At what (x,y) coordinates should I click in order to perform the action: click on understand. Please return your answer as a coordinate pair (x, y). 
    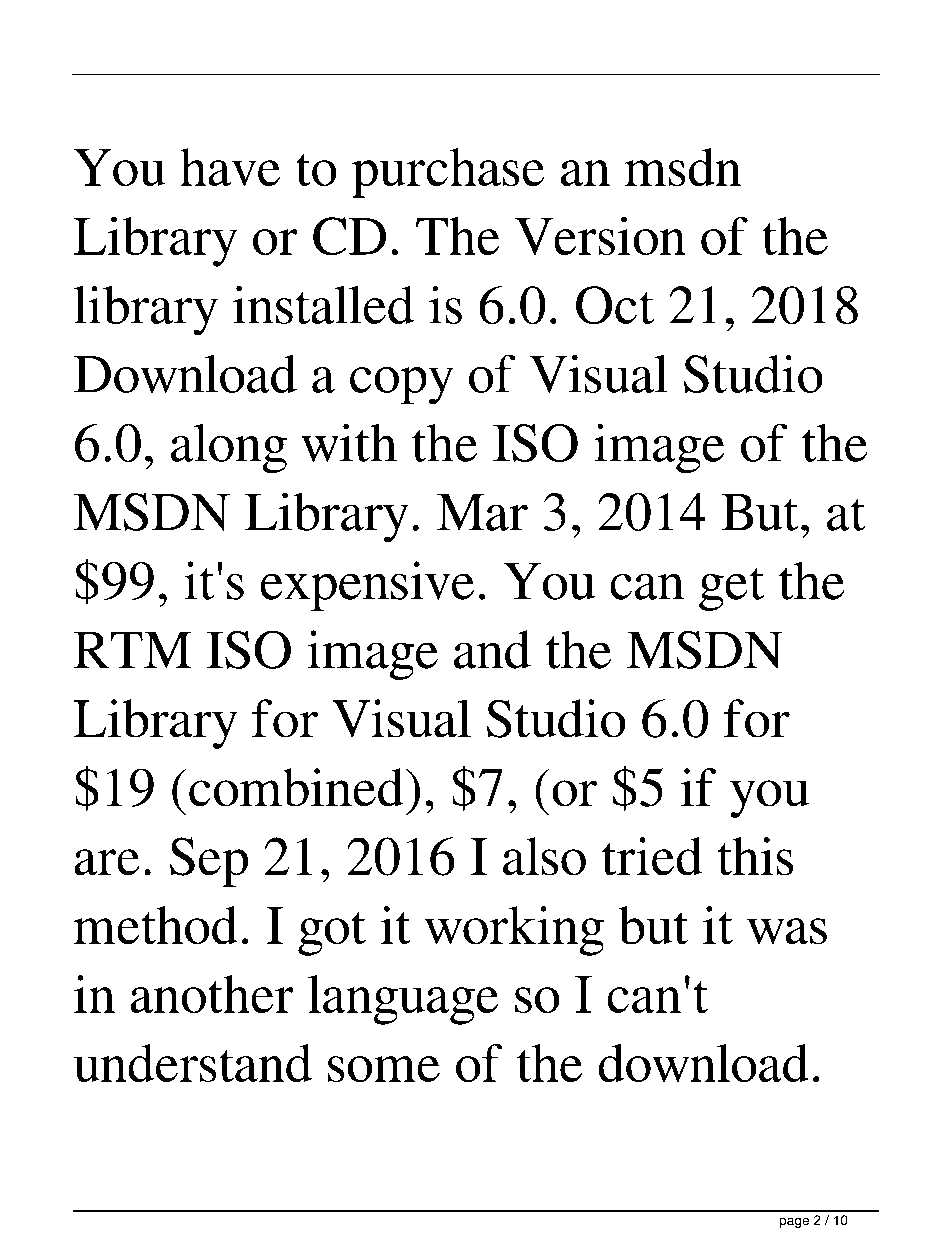
    Looking at the image, I should click on (193, 1063).
